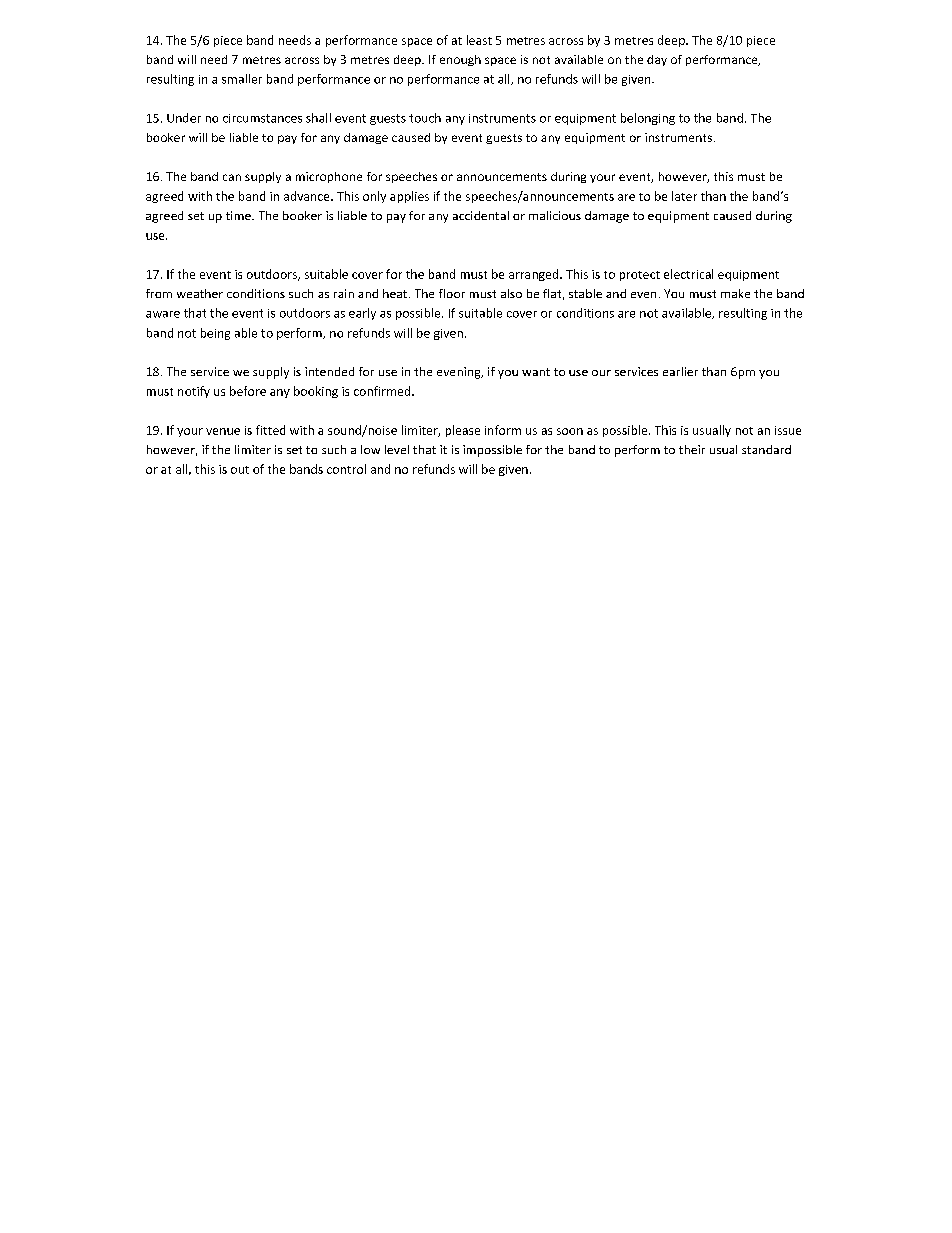 The height and width of the page is (1233, 952). I want to click on their, so click(692, 449).
